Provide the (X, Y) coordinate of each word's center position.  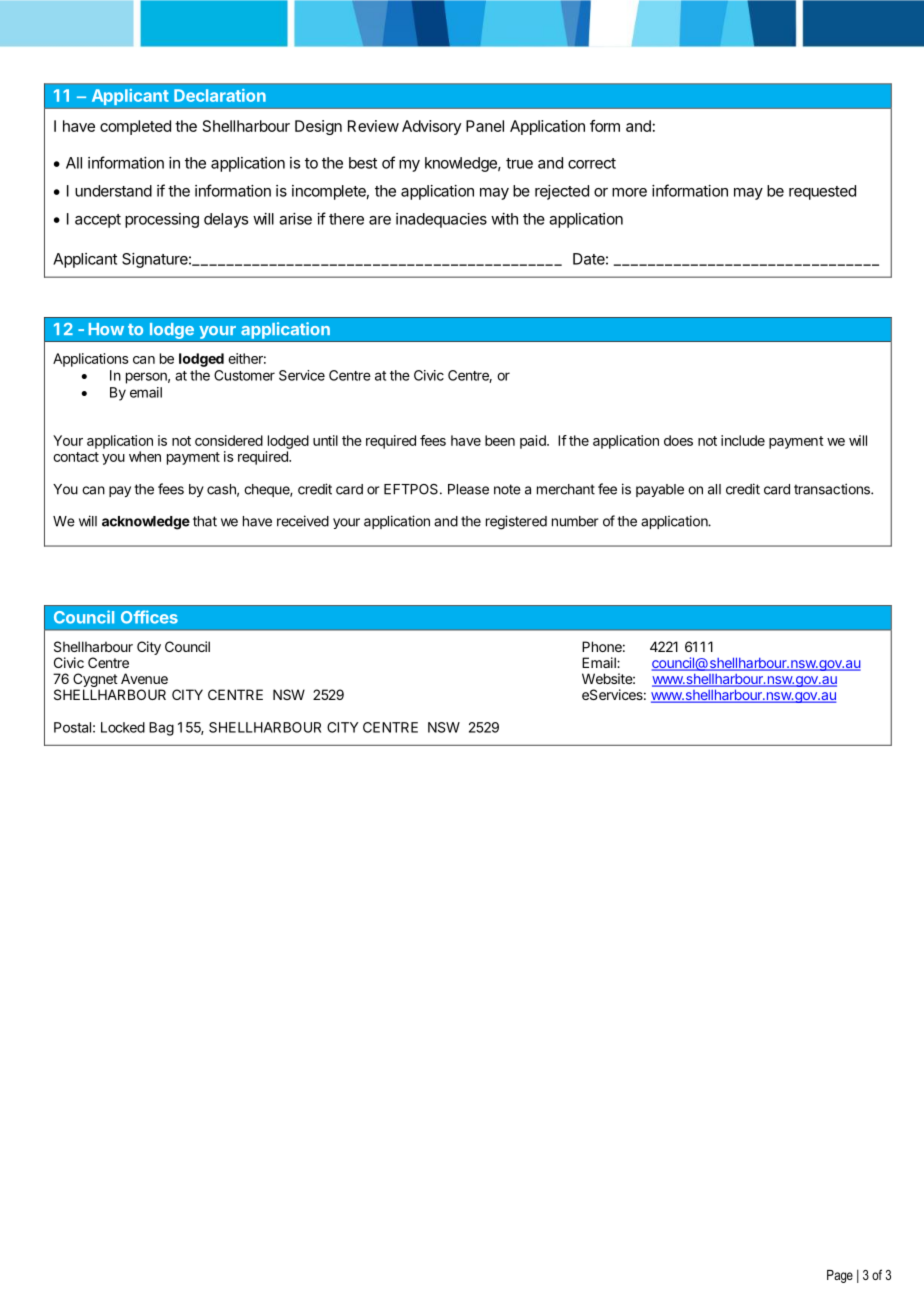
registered (516, 522)
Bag (161, 729)
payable (660, 490)
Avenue (144, 678)
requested (822, 192)
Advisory (431, 127)
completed (135, 127)
